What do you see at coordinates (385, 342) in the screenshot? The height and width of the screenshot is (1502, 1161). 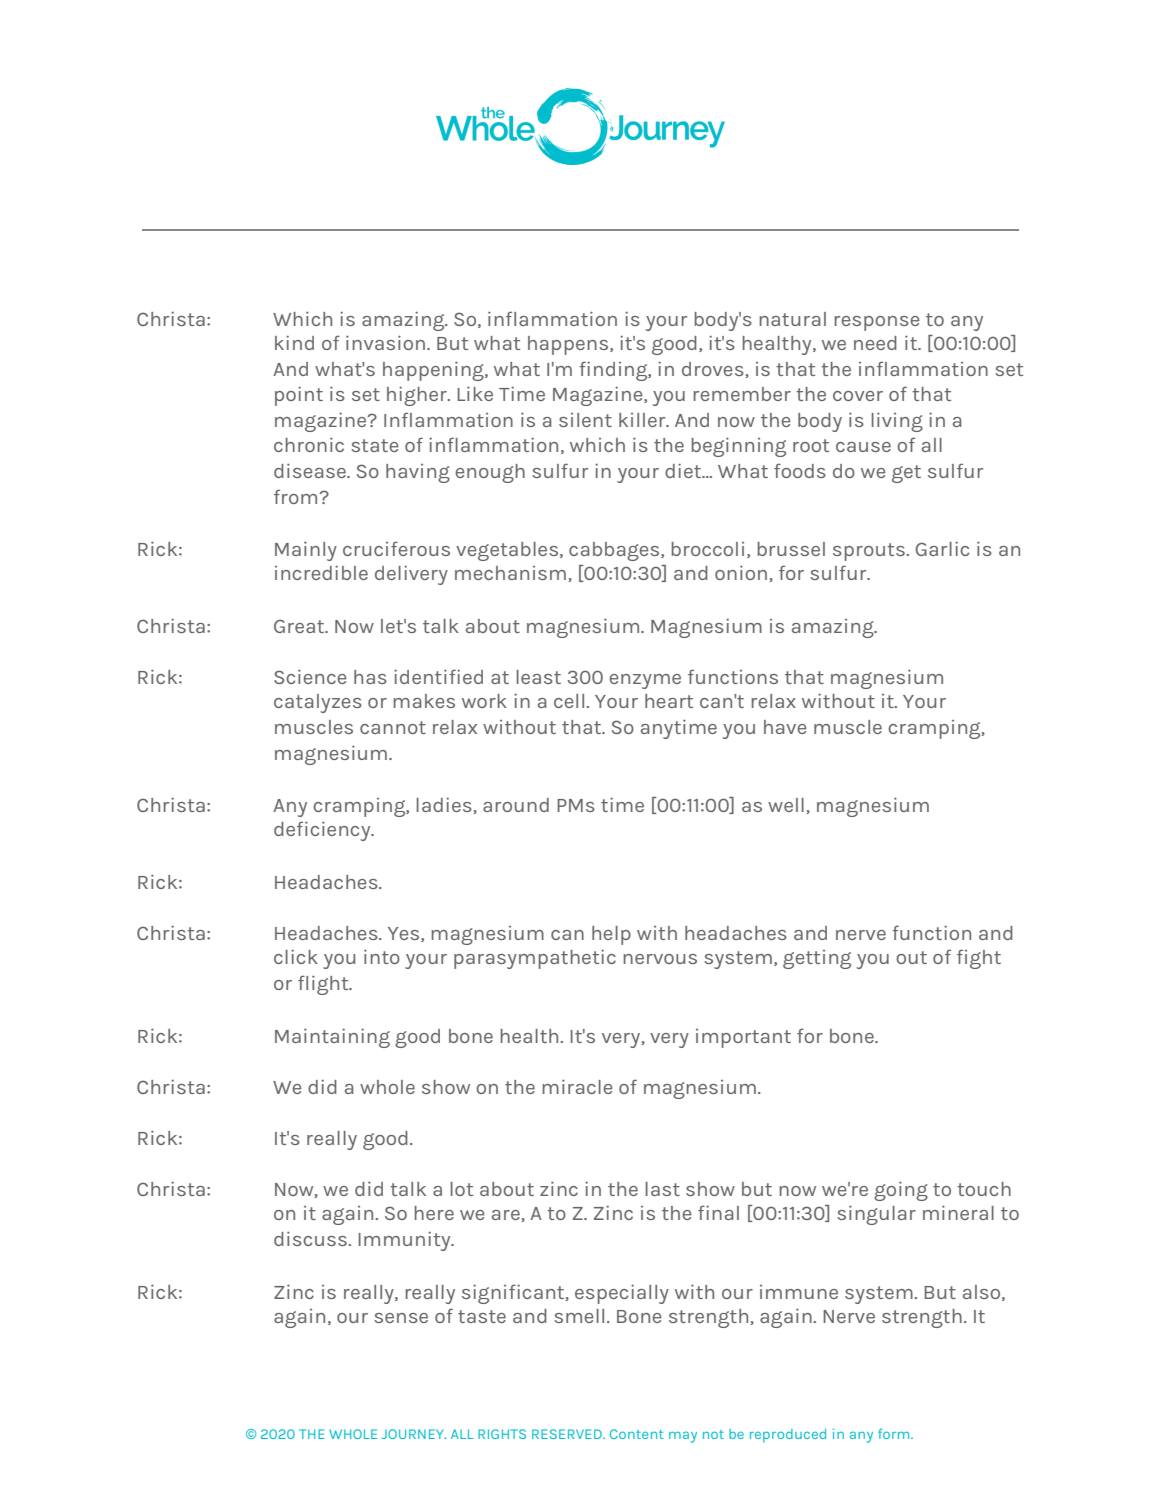 I see `invasion` at bounding box center [385, 342].
